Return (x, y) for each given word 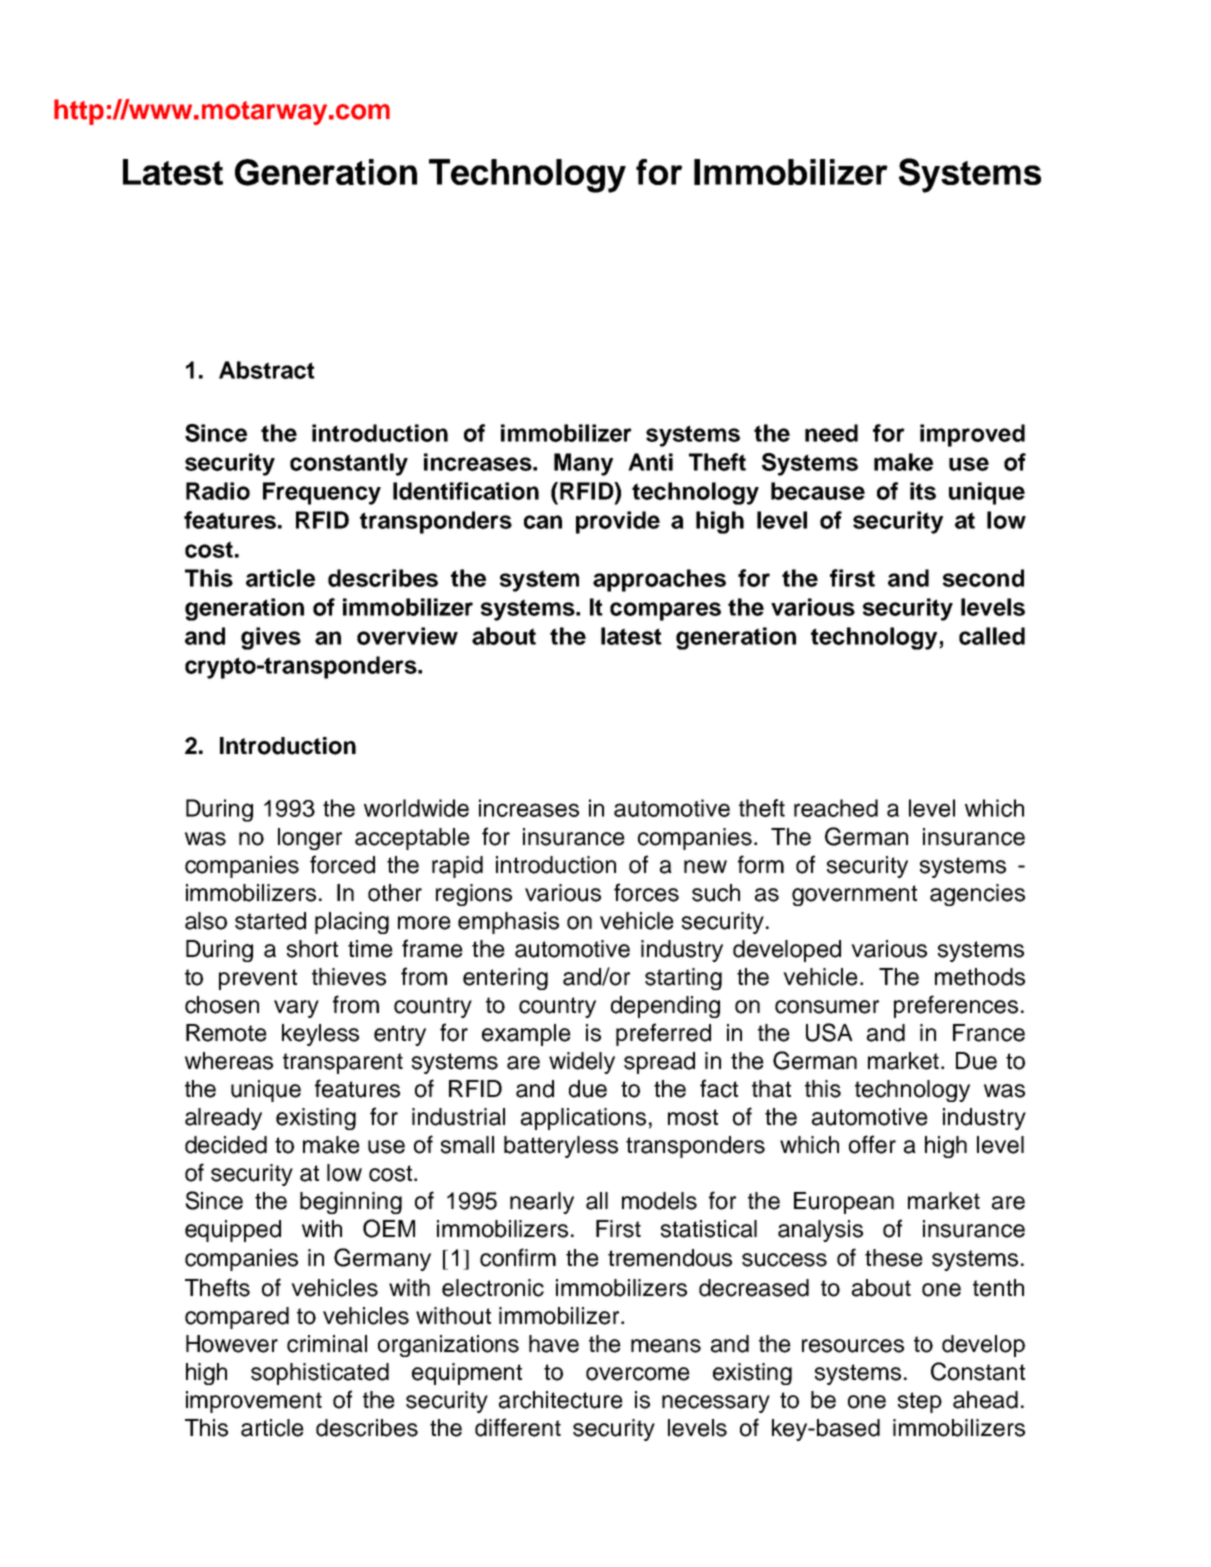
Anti (650, 462)
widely (582, 1063)
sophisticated (320, 1374)
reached (836, 808)
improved (972, 435)
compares (665, 611)
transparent (343, 1063)
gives (271, 638)
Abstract (267, 370)
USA (829, 1032)
